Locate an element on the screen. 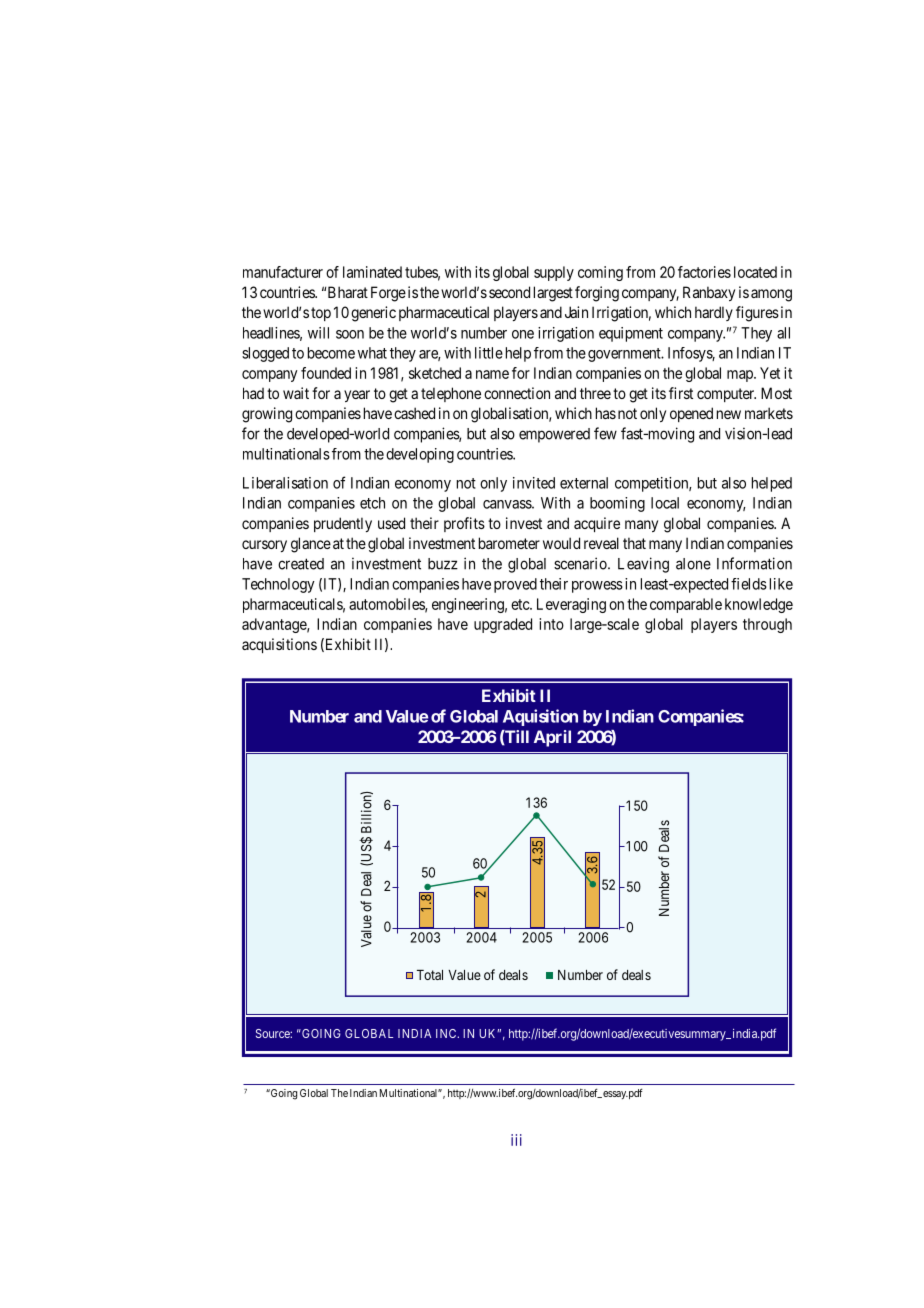 This screenshot has height=1308, width=924. created is located at coordinates (301, 564).
